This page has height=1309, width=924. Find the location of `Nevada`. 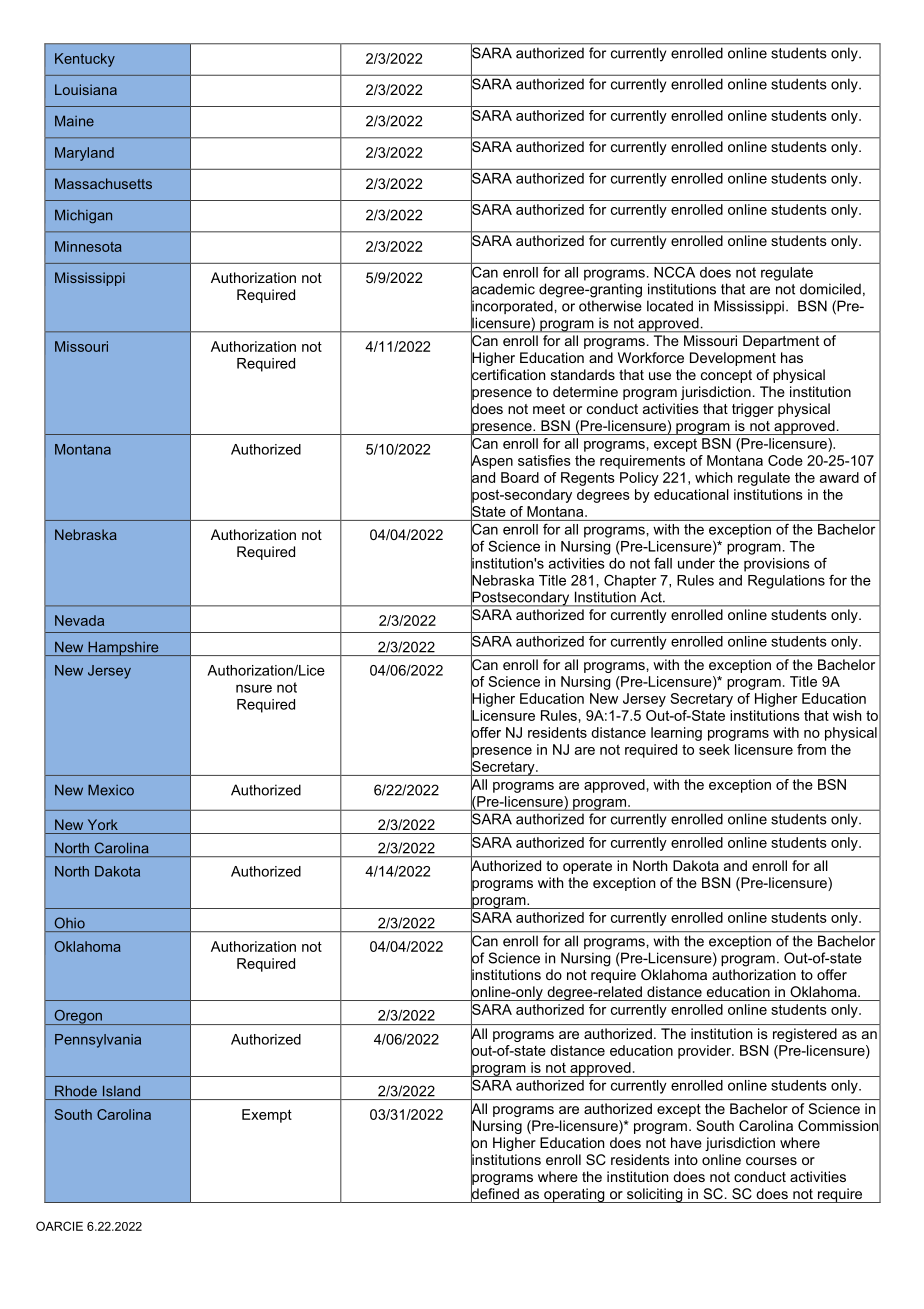

Nevada is located at coordinates (79, 620).
